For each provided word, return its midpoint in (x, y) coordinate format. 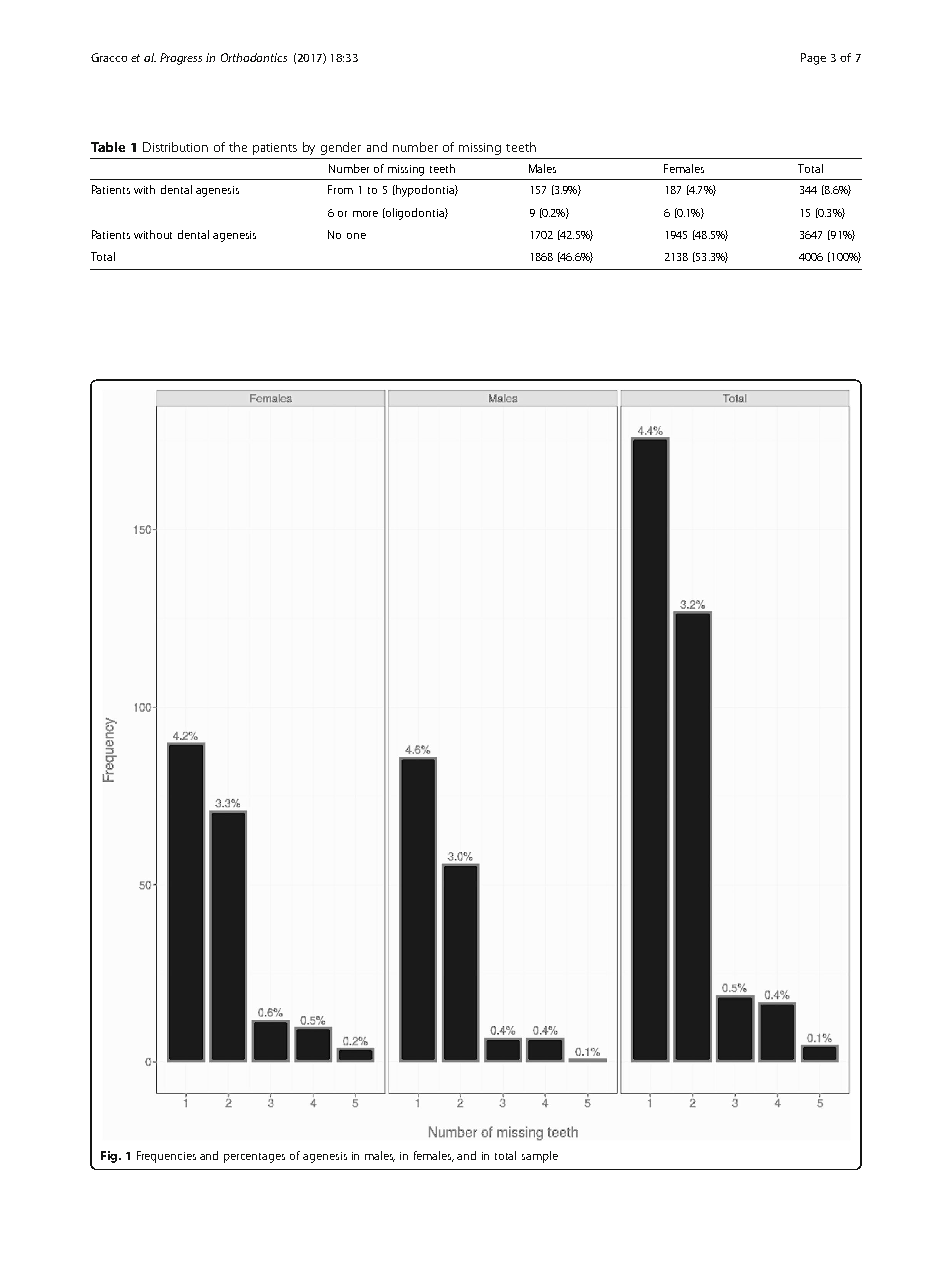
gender (341, 148)
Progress (181, 59)
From (340, 189)
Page (813, 59)
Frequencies (166, 1157)
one (356, 236)
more (365, 214)
